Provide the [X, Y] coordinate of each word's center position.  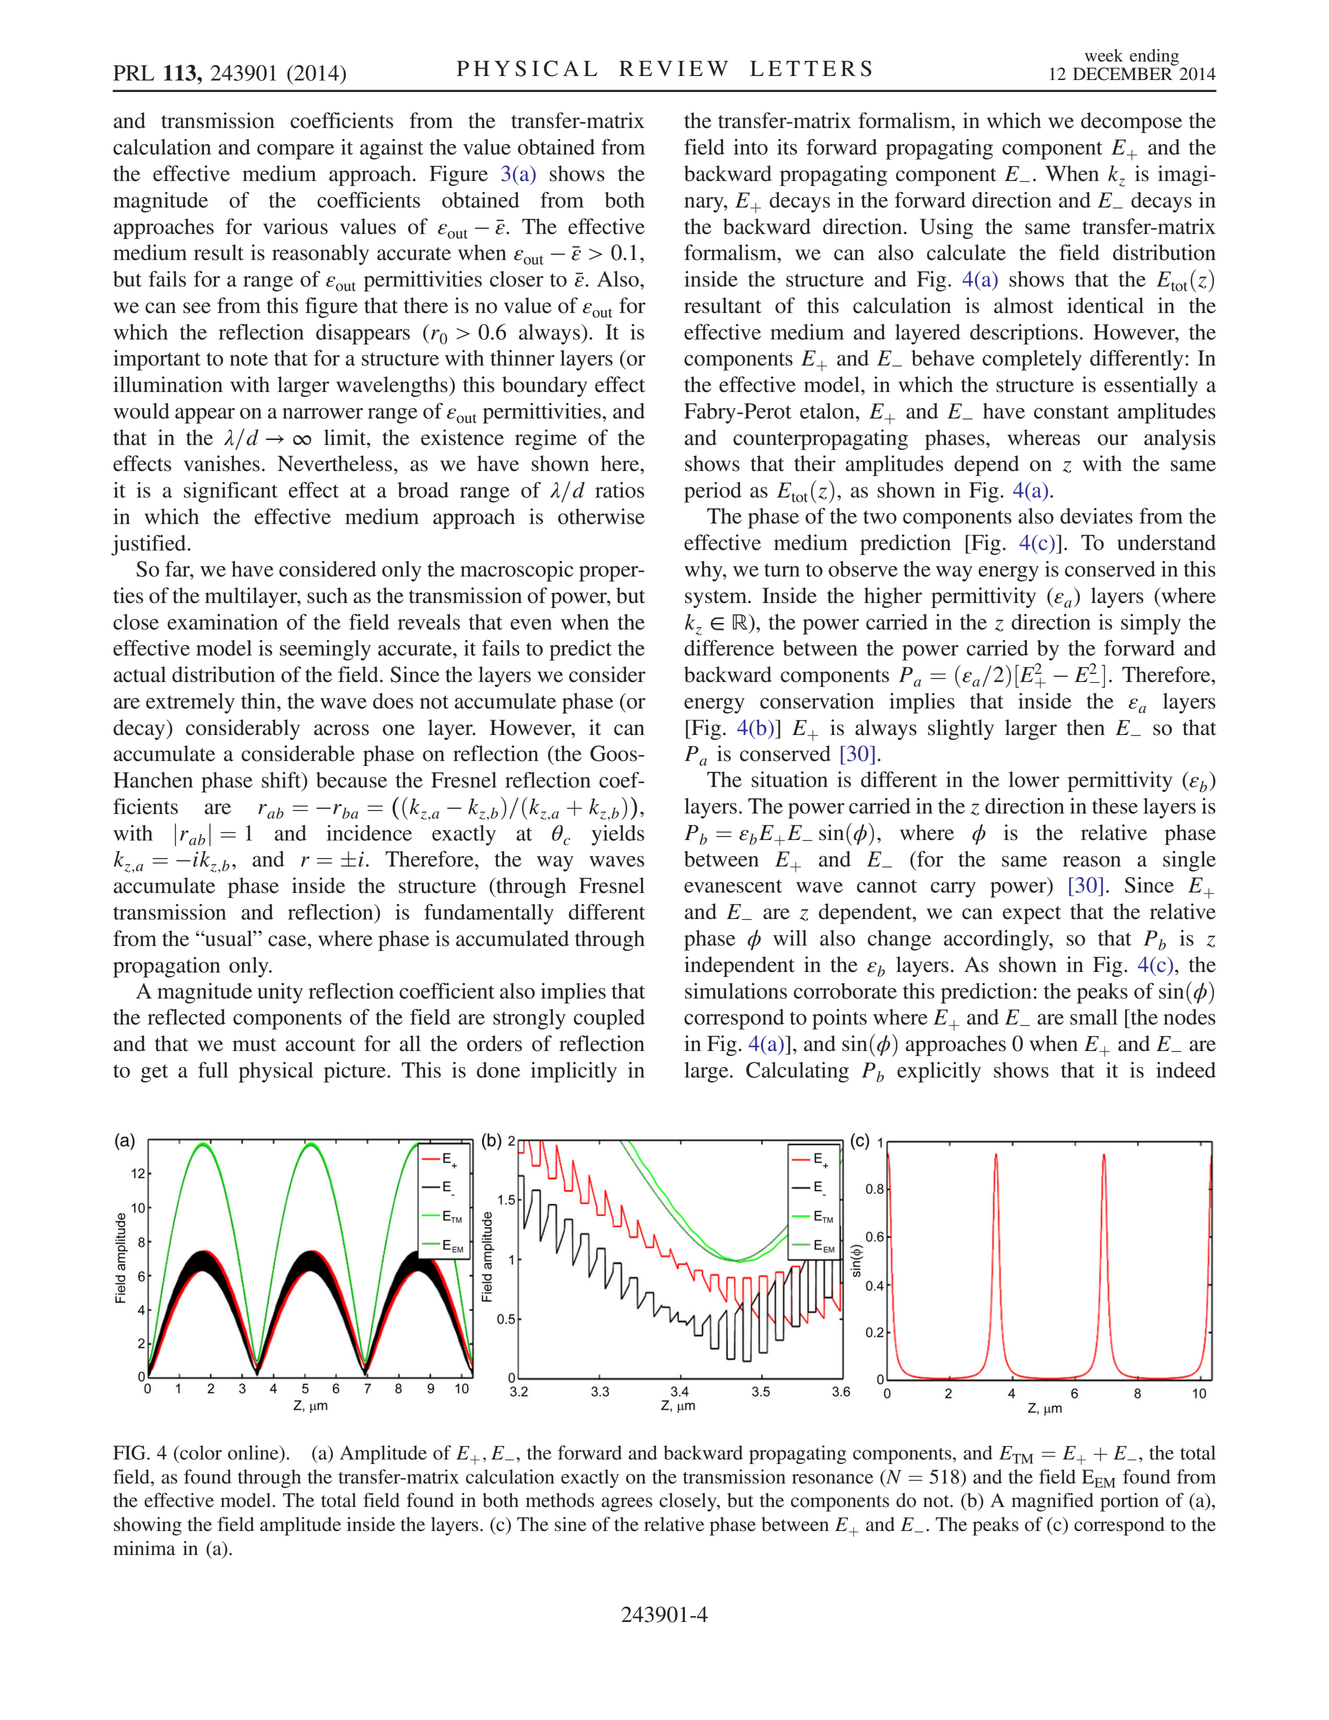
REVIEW [673, 68]
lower [1034, 779]
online [254, 1453]
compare [295, 152]
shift [282, 780]
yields [618, 835]
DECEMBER [1124, 73]
